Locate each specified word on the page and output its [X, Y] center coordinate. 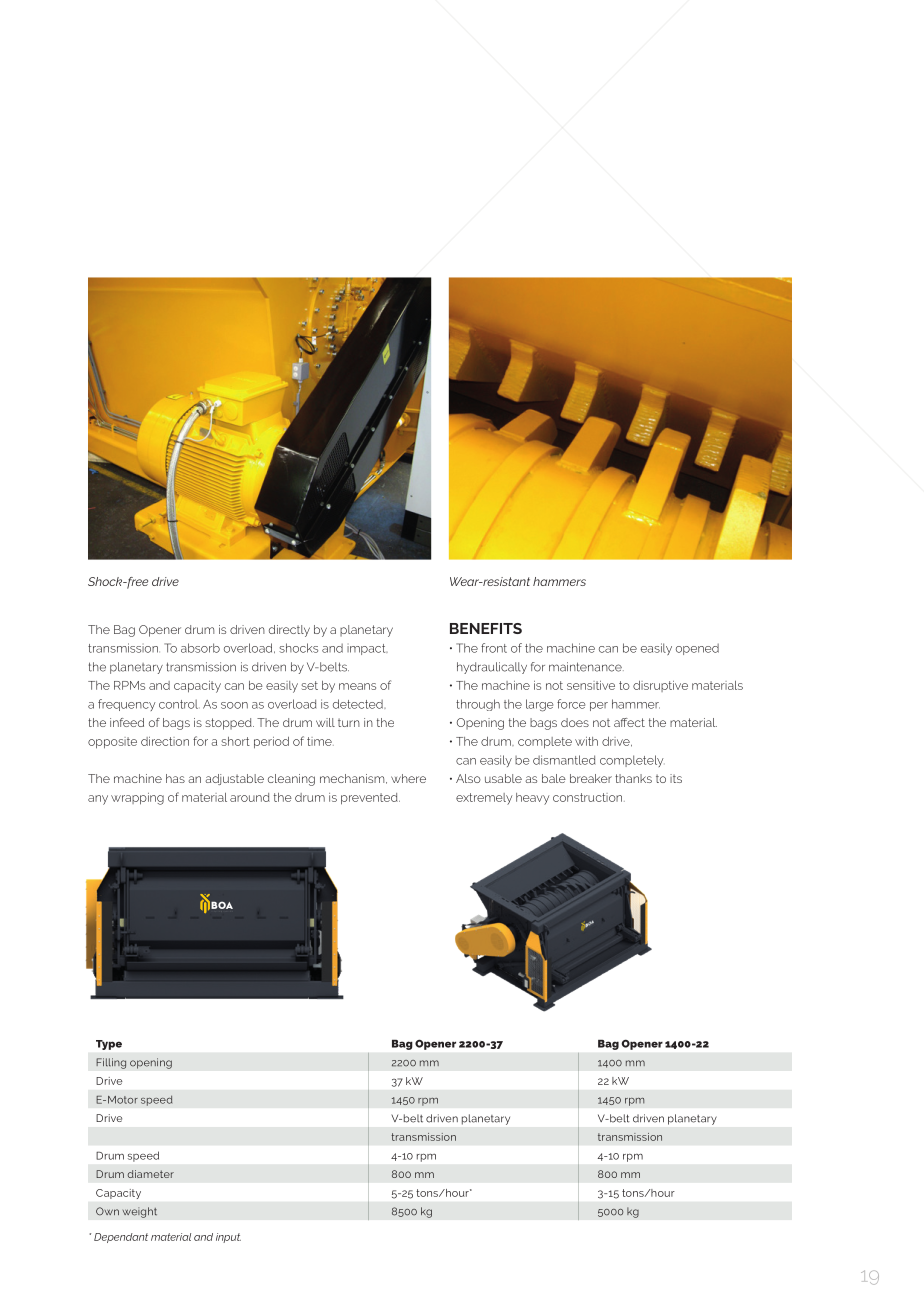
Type [109, 1045]
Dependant [121, 1238]
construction [589, 797]
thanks [633, 778]
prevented [370, 799]
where [408, 778]
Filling [111, 1063]
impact [367, 649]
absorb [200, 648]
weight [139, 1212]
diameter [151, 1174]
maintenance [586, 667]
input [228, 1238]
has [175, 778]
